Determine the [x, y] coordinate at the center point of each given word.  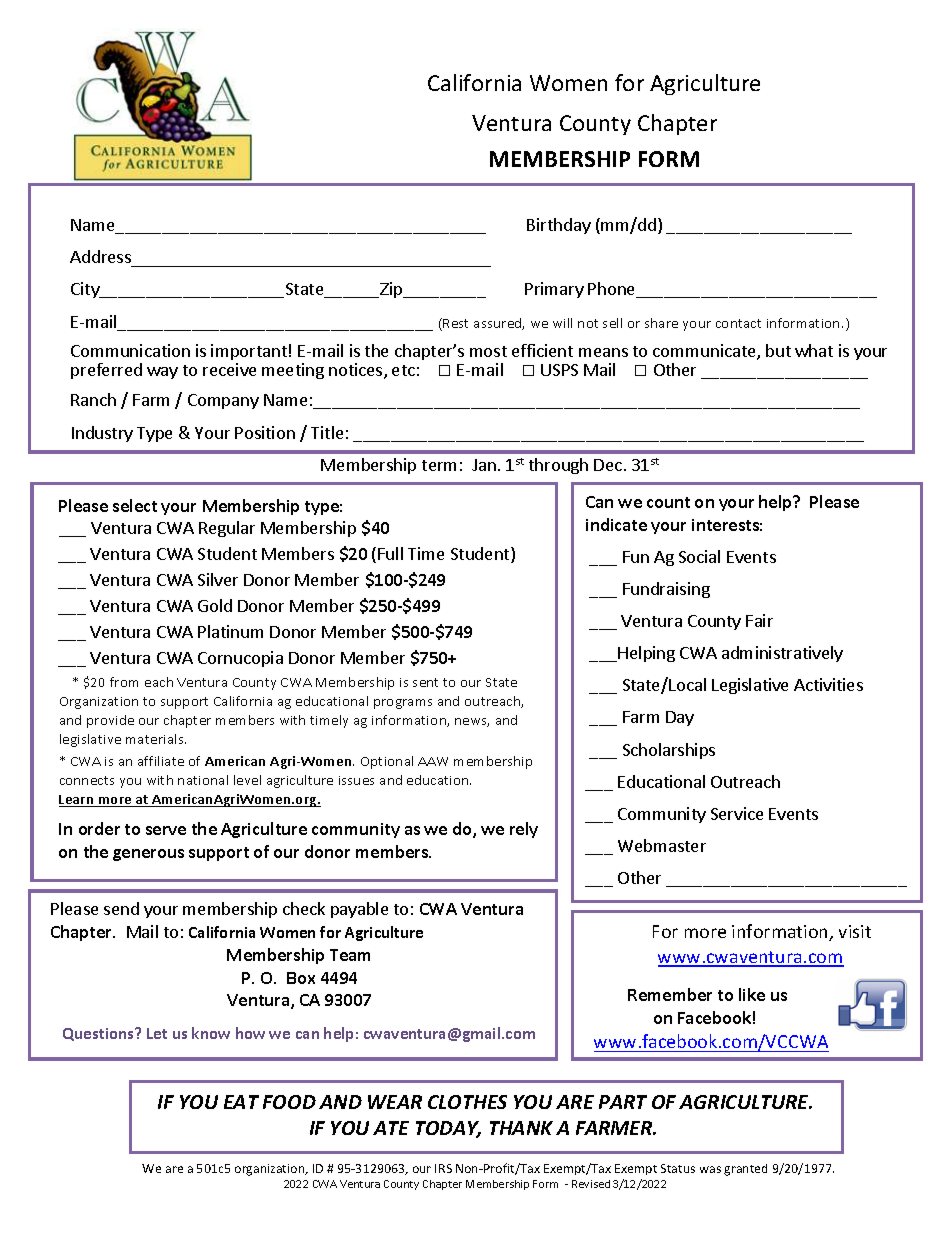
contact [738, 323]
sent [425, 682]
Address [100, 256]
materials [156, 739]
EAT [241, 1102]
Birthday [559, 226]
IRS [443, 1168]
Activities [828, 684]
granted [745, 1170]
